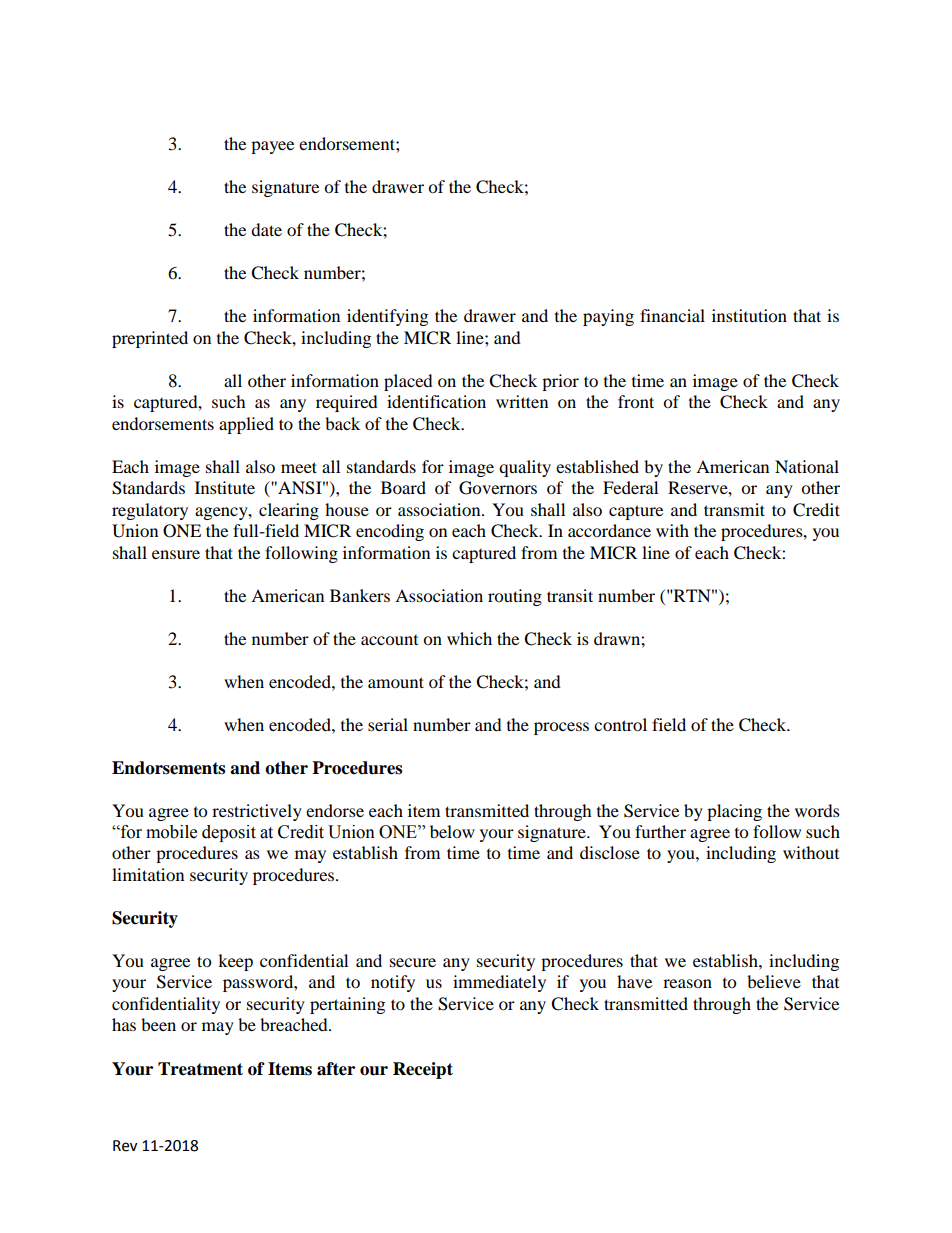 Image resolution: width=952 pixels, height=1233 pixels. What do you see at coordinates (200, 1069) in the screenshot?
I see `Treatment` at bounding box center [200, 1069].
